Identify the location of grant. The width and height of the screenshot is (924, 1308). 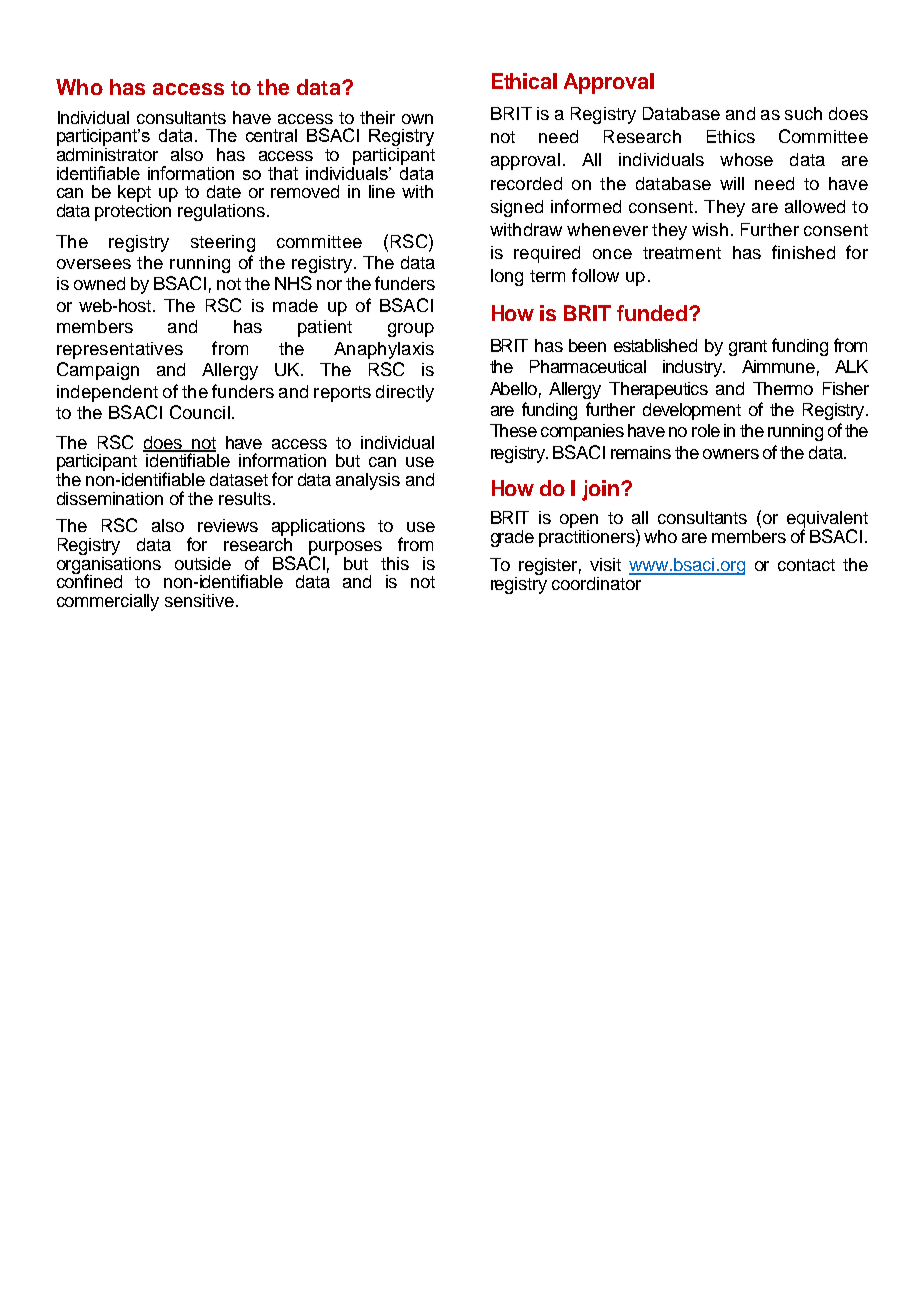
(748, 348).
